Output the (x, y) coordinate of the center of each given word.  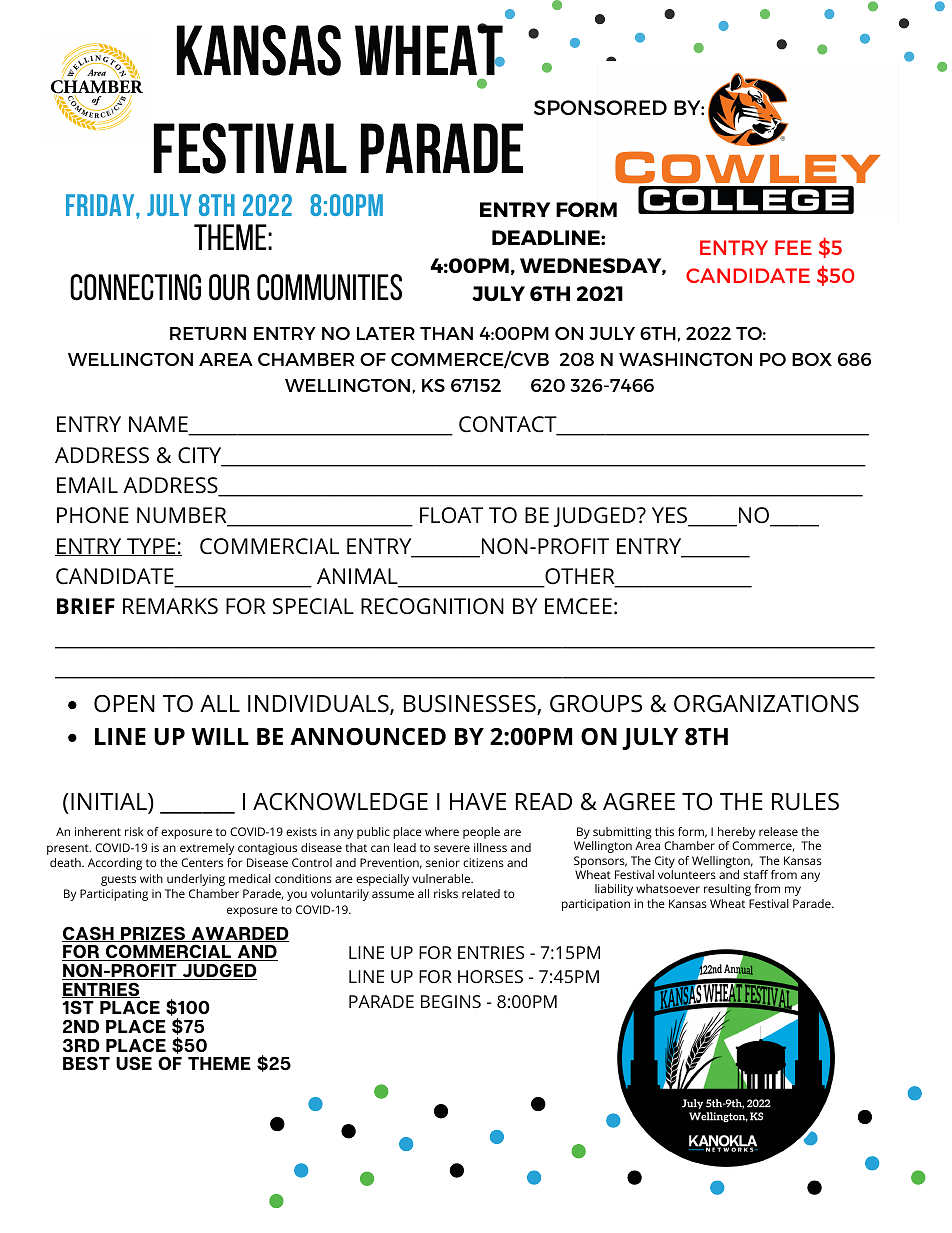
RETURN (208, 333)
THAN (446, 333)
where (442, 831)
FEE (793, 247)
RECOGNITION (432, 606)
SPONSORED (600, 107)
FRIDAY (101, 205)
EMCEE (578, 606)
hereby (736, 833)
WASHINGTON (685, 359)
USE (134, 1063)
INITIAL (110, 803)
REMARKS (170, 606)
